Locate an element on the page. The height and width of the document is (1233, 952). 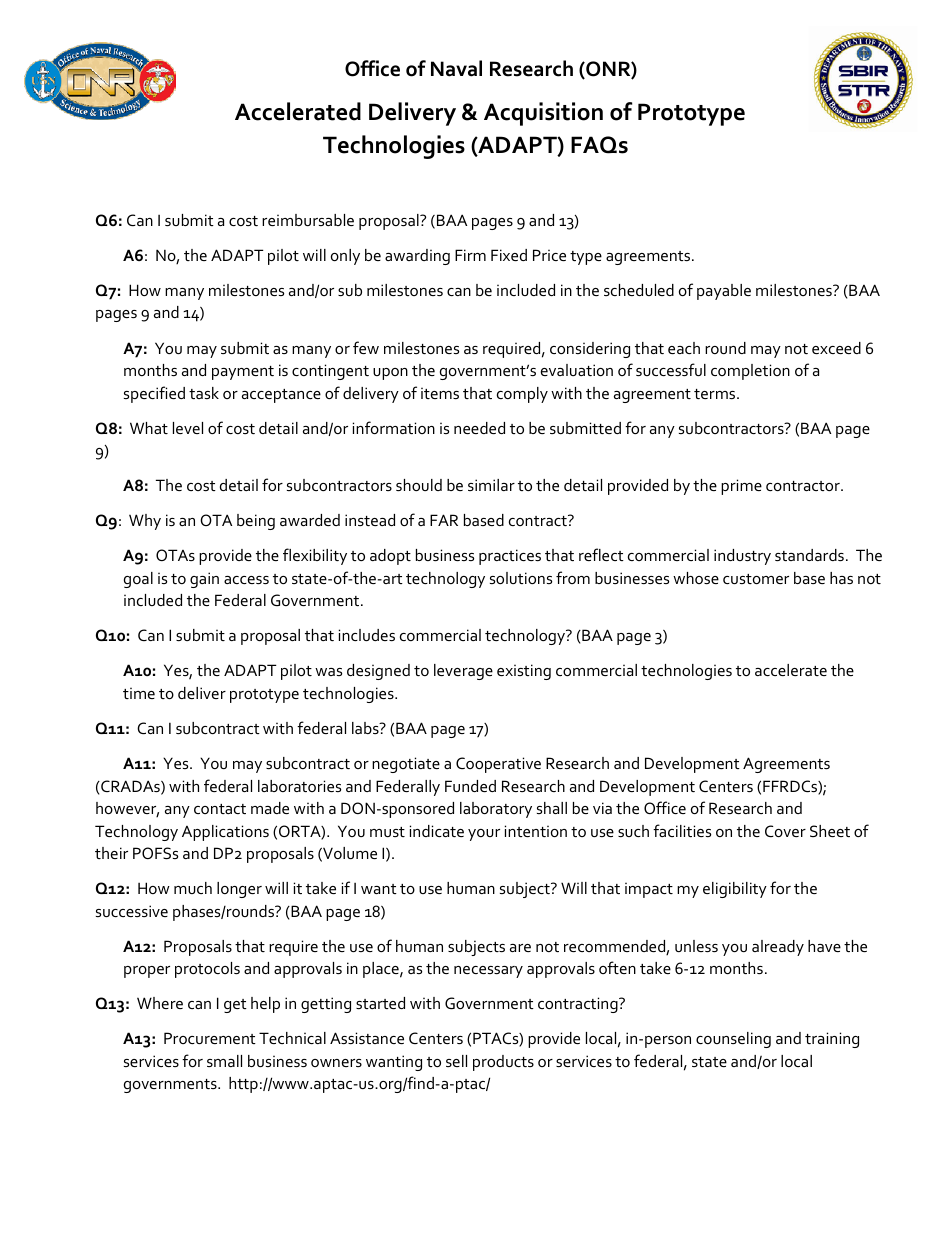
Acquisition is located at coordinates (543, 114).
